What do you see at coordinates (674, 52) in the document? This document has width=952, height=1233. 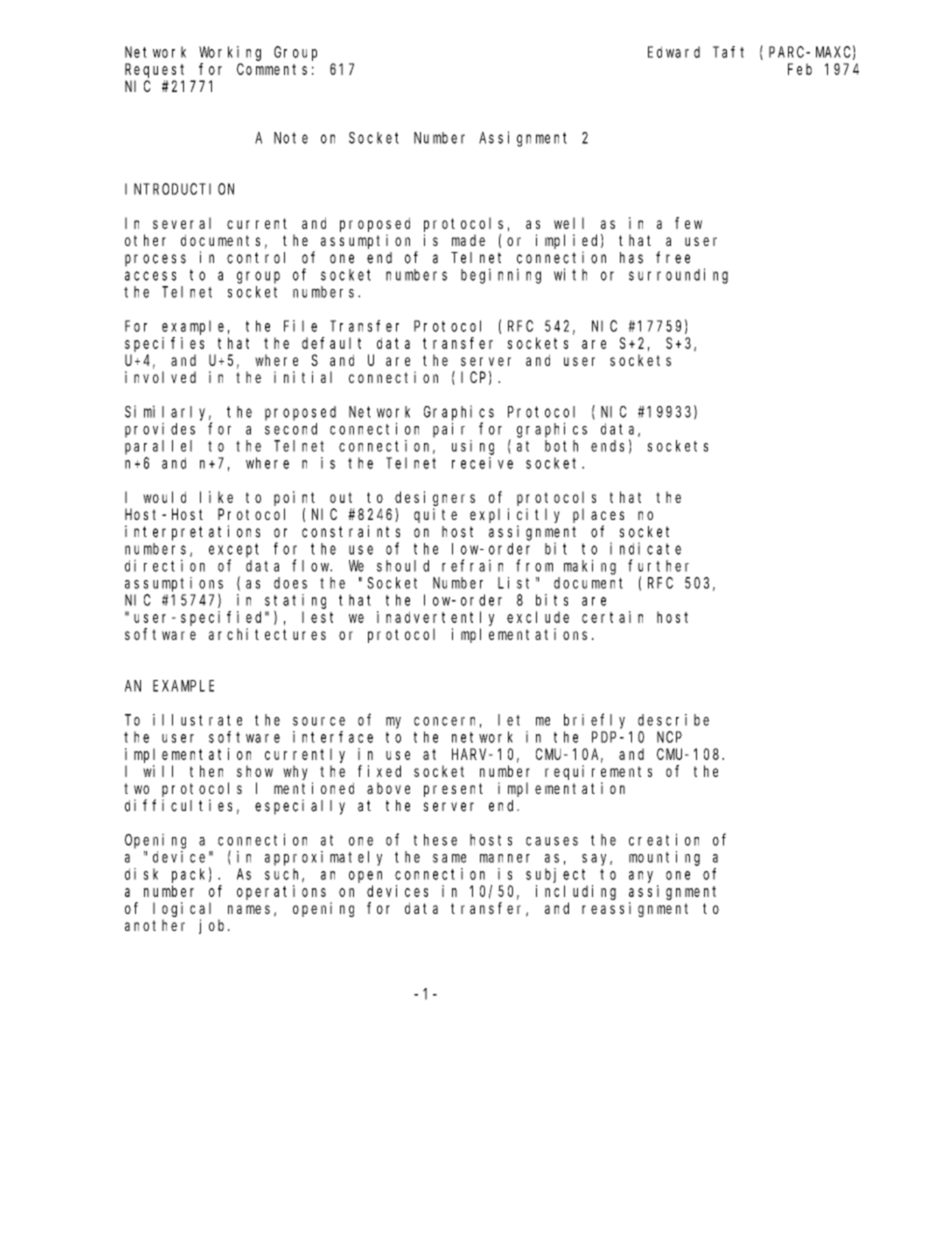 I see `Edward` at bounding box center [674, 52].
